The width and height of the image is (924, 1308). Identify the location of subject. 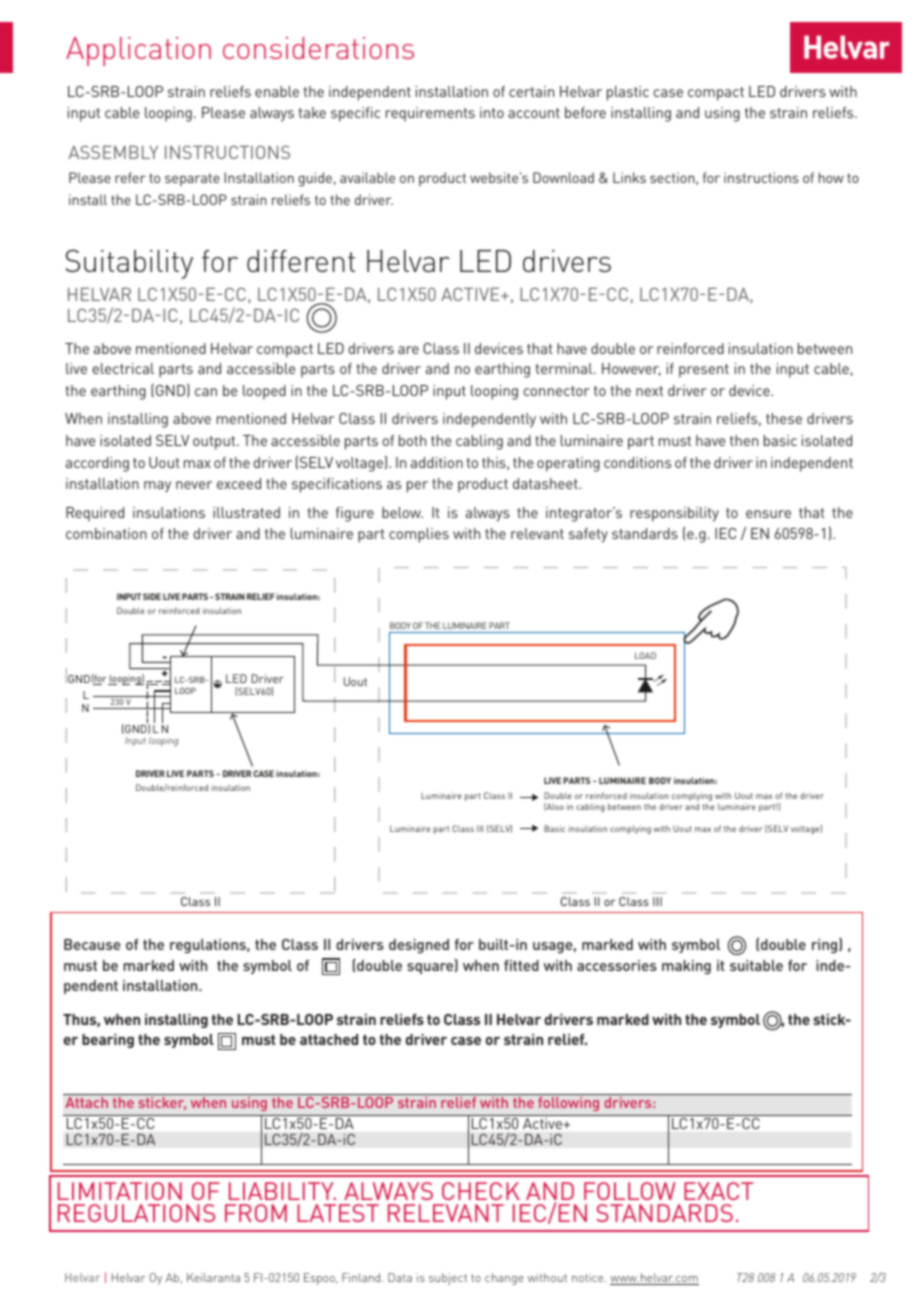
(448, 1279).
